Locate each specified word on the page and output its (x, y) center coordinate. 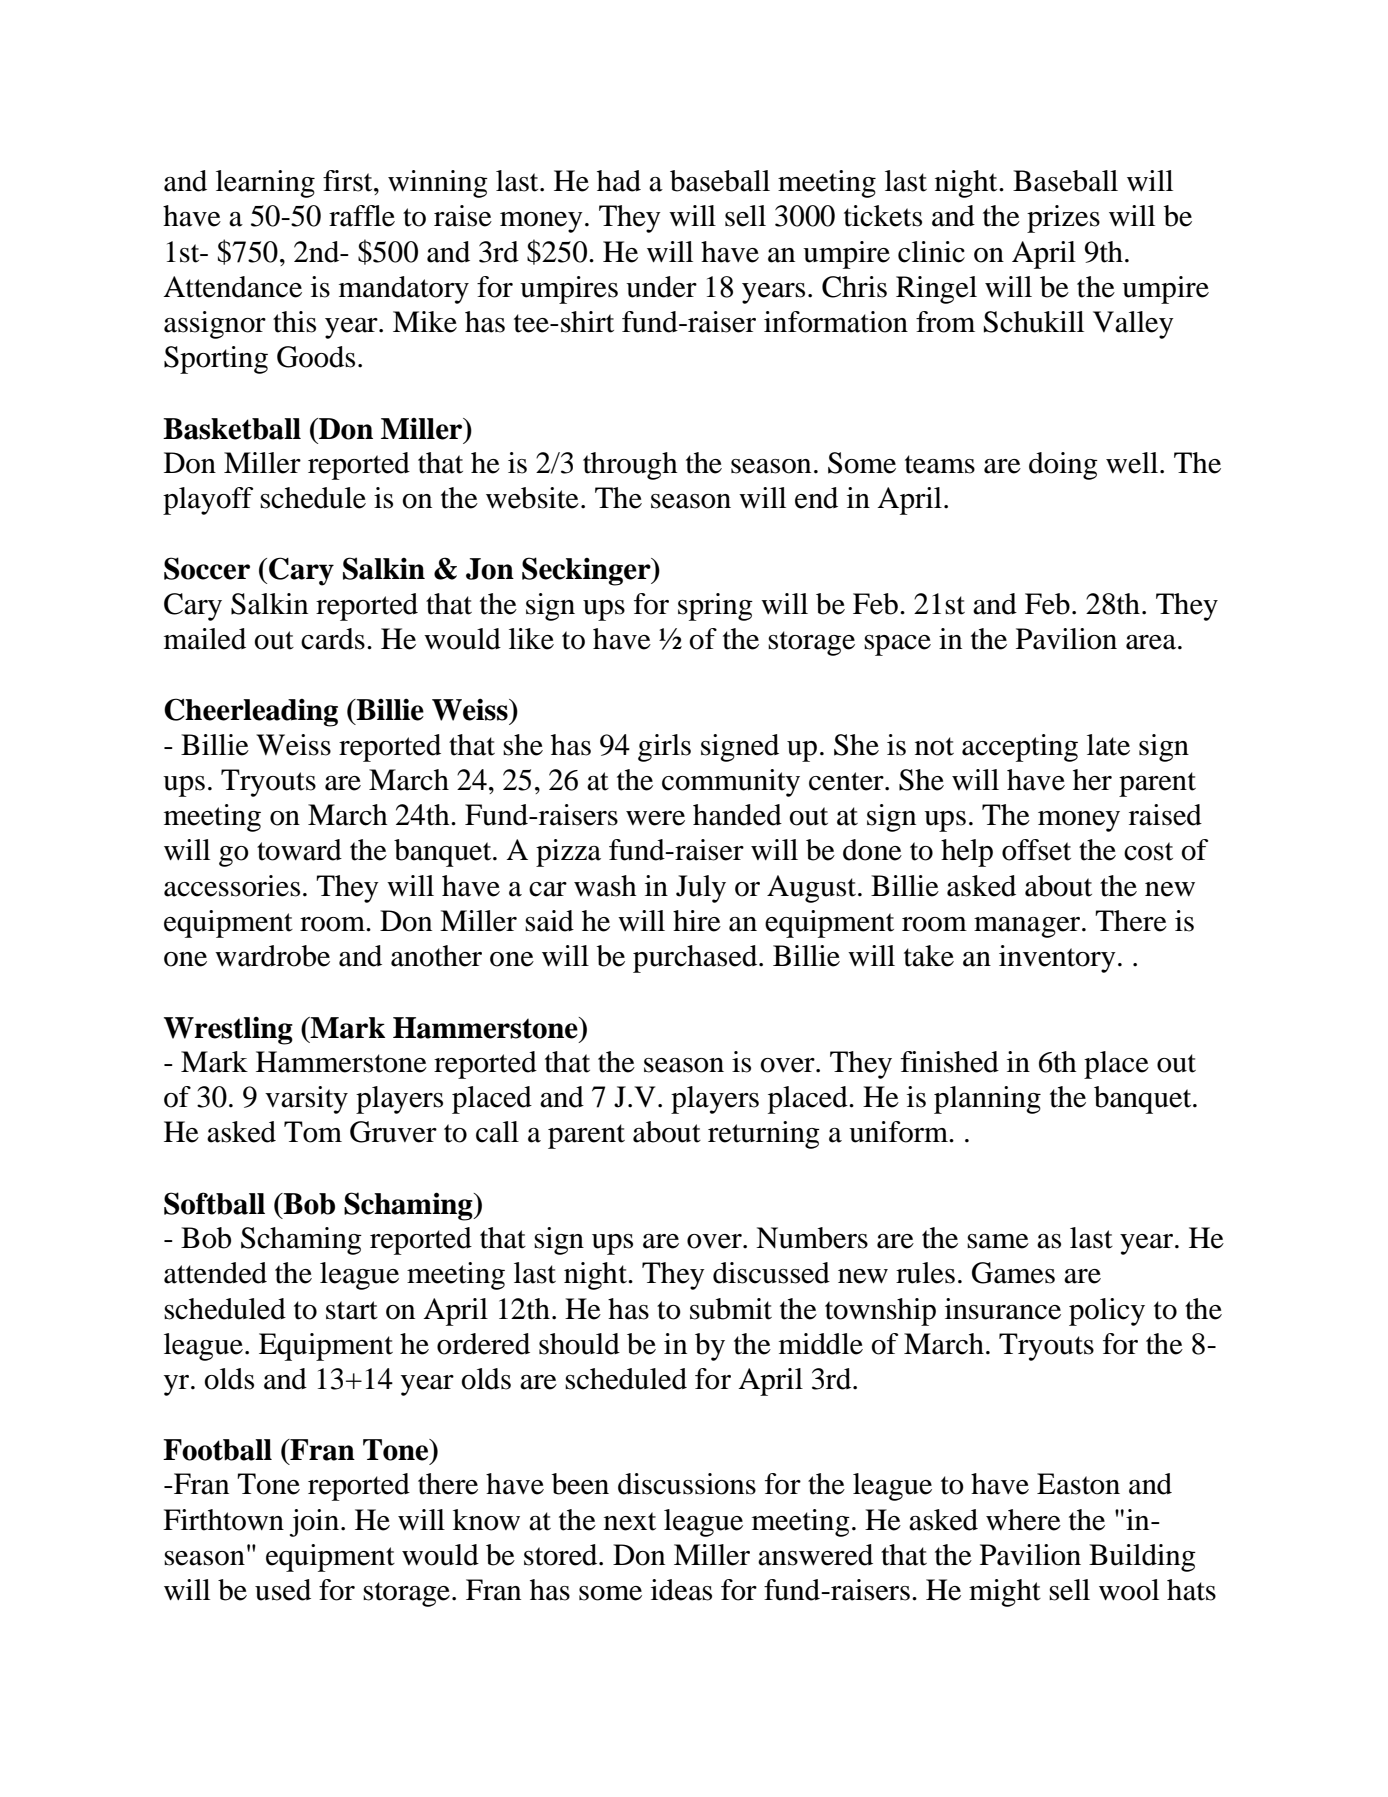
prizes (1063, 219)
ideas (681, 1590)
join (314, 1523)
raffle (362, 216)
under (661, 287)
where (1023, 1520)
